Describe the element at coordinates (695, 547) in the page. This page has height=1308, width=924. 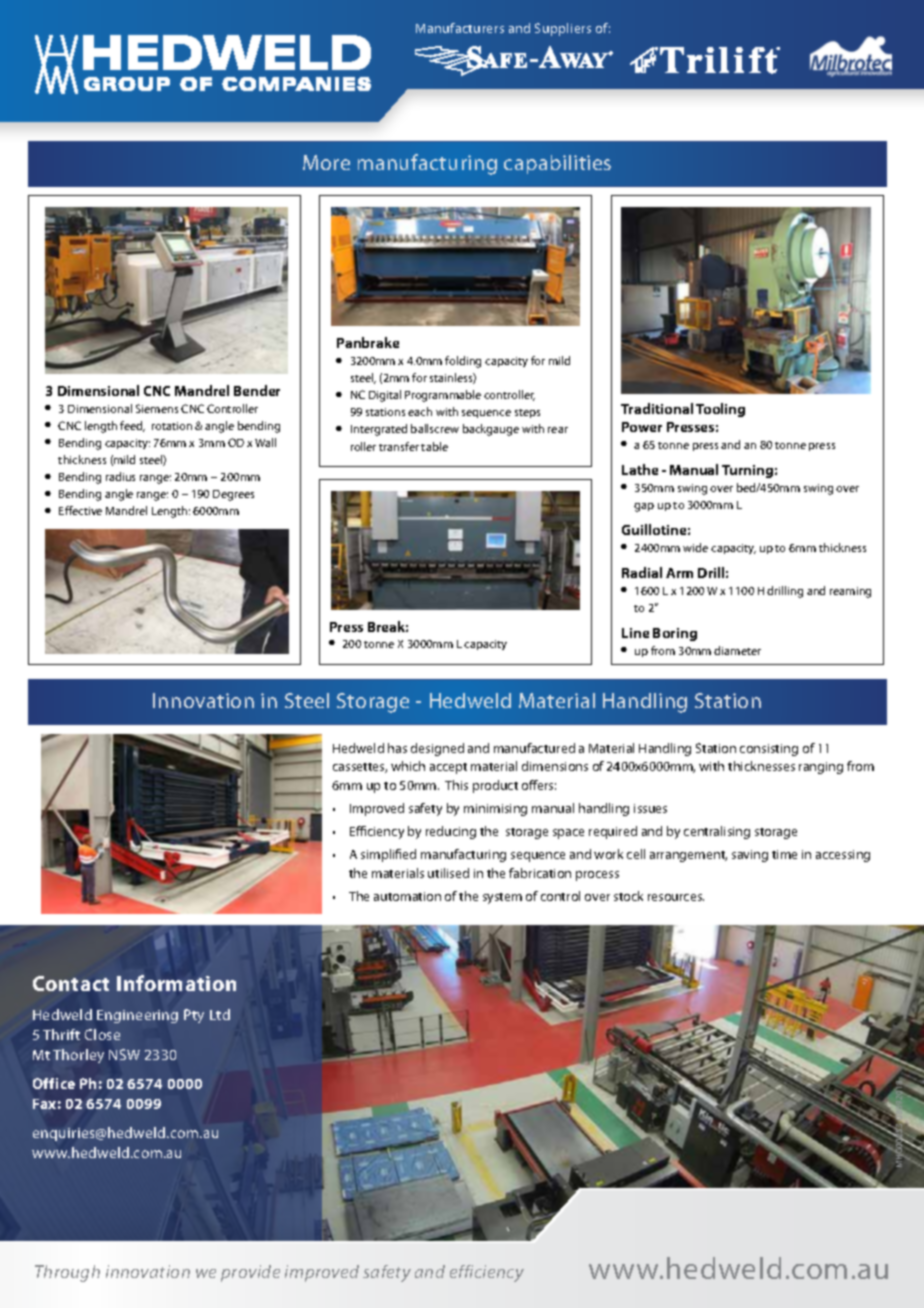
I see `wide` at that location.
